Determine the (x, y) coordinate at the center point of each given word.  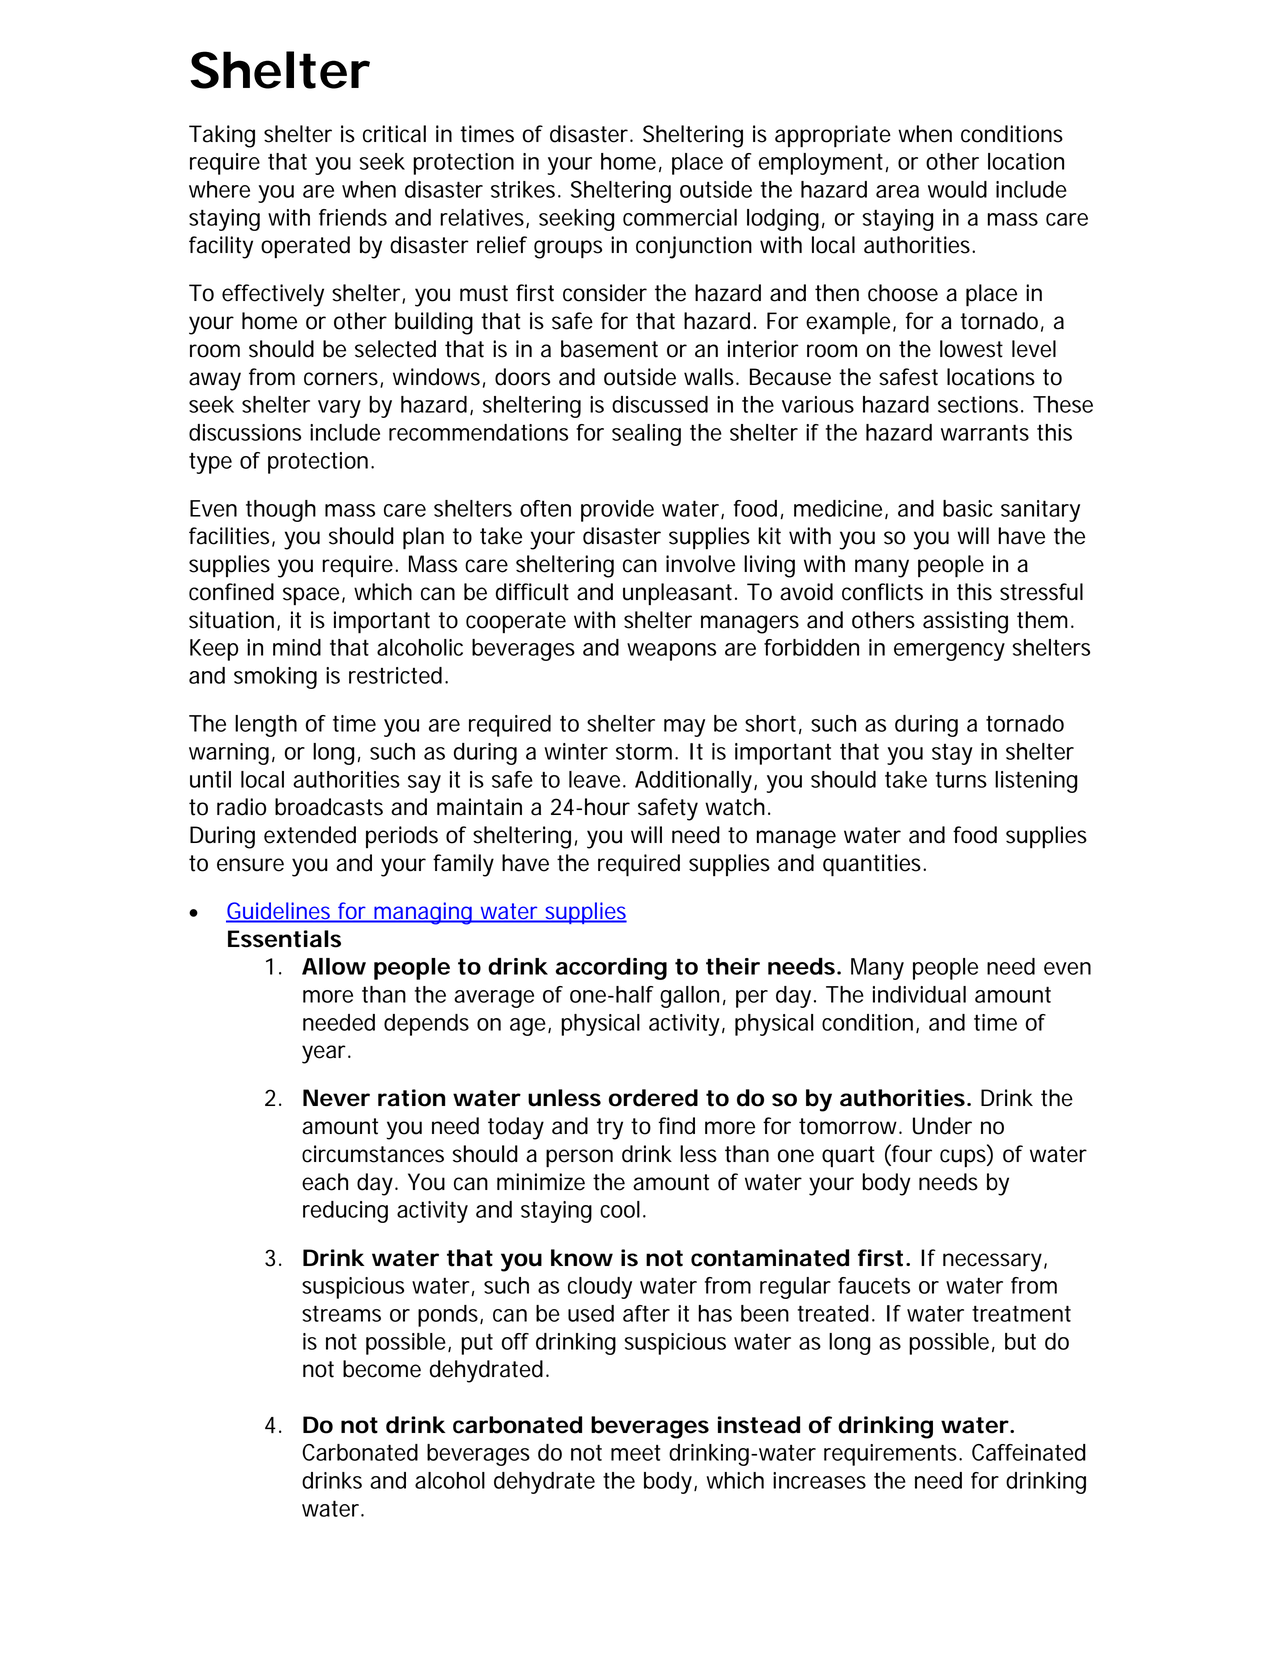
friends (353, 217)
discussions (245, 432)
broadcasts (329, 807)
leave (594, 779)
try (610, 1129)
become (382, 1369)
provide (617, 511)
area (897, 191)
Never (336, 1098)
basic (967, 508)
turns (961, 779)
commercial (680, 217)
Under (942, 1126)
